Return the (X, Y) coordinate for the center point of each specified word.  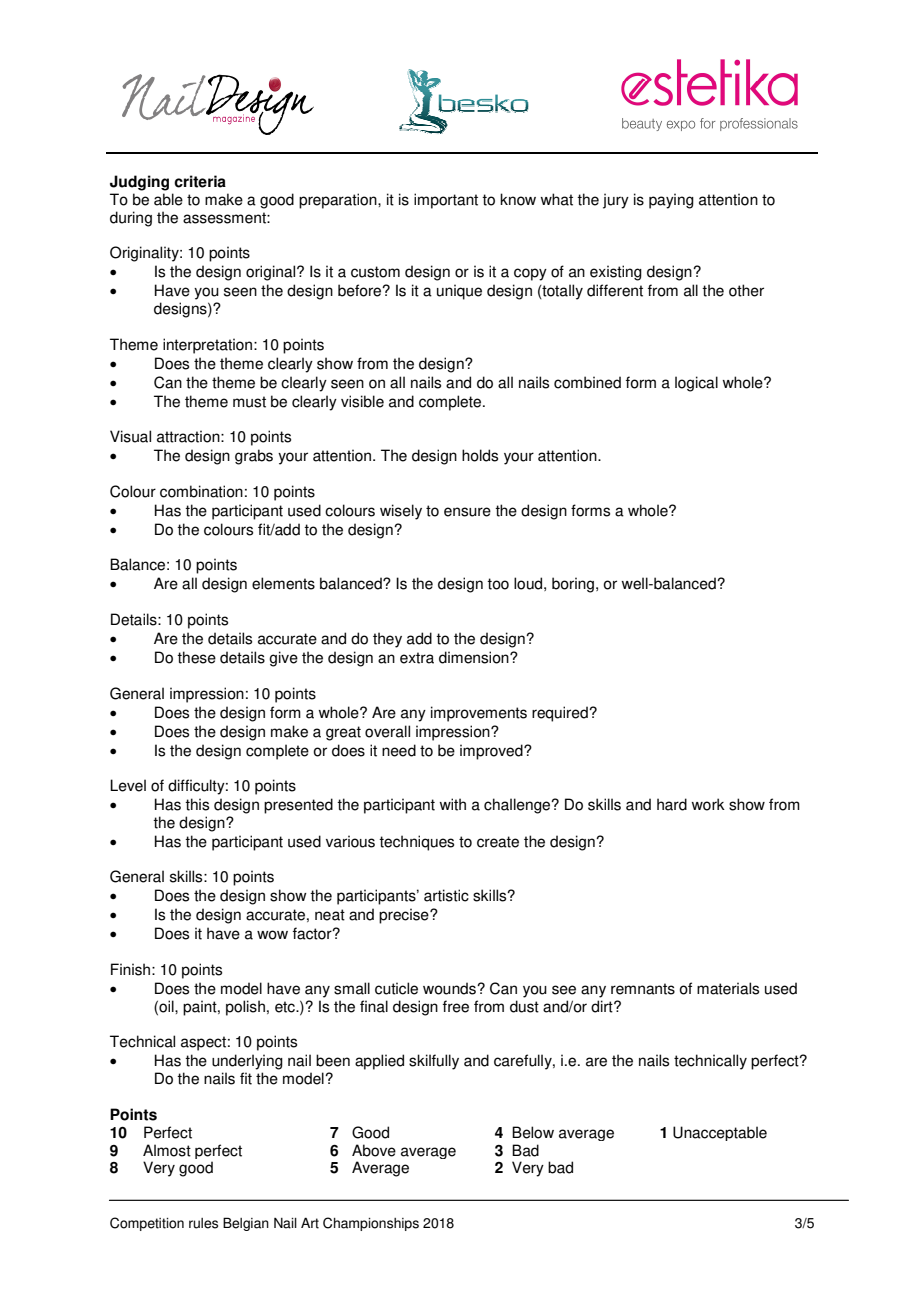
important (446, 201)
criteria (200, 181)
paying (671, 201)
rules (203, 1223)
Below (533, 1132)
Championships (371, 1224)
